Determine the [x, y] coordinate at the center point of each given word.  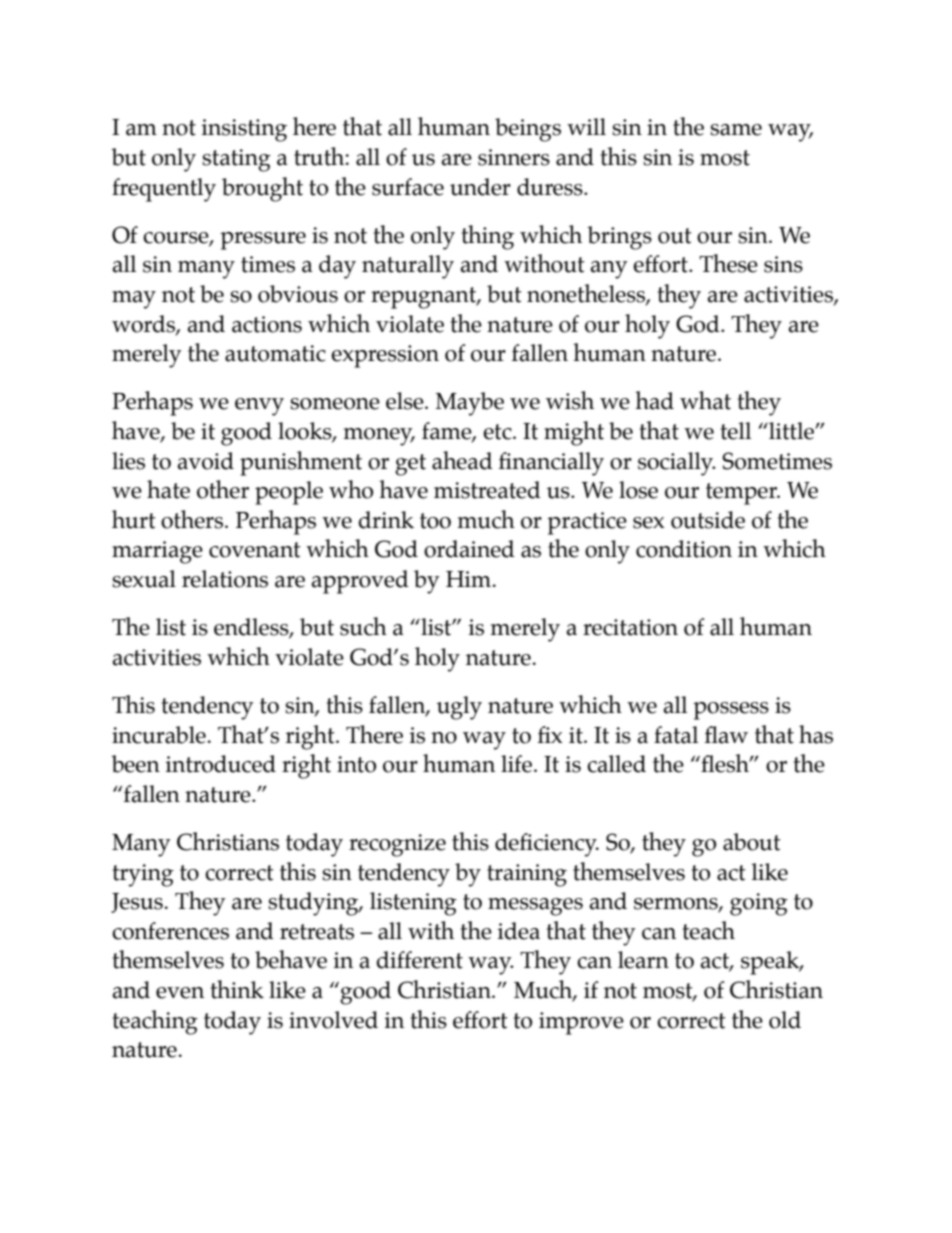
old [785, 1020]
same [736, 130]
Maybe [469, 404]
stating [236, 160]
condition [684, 549]
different [420, 960]
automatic [275, 353]
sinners [514, 157]
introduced [220, 764]
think [237, 989]
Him [470, 579]
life [518, 764]
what [705, 400]
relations [225, 579]
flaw [726, 735]
